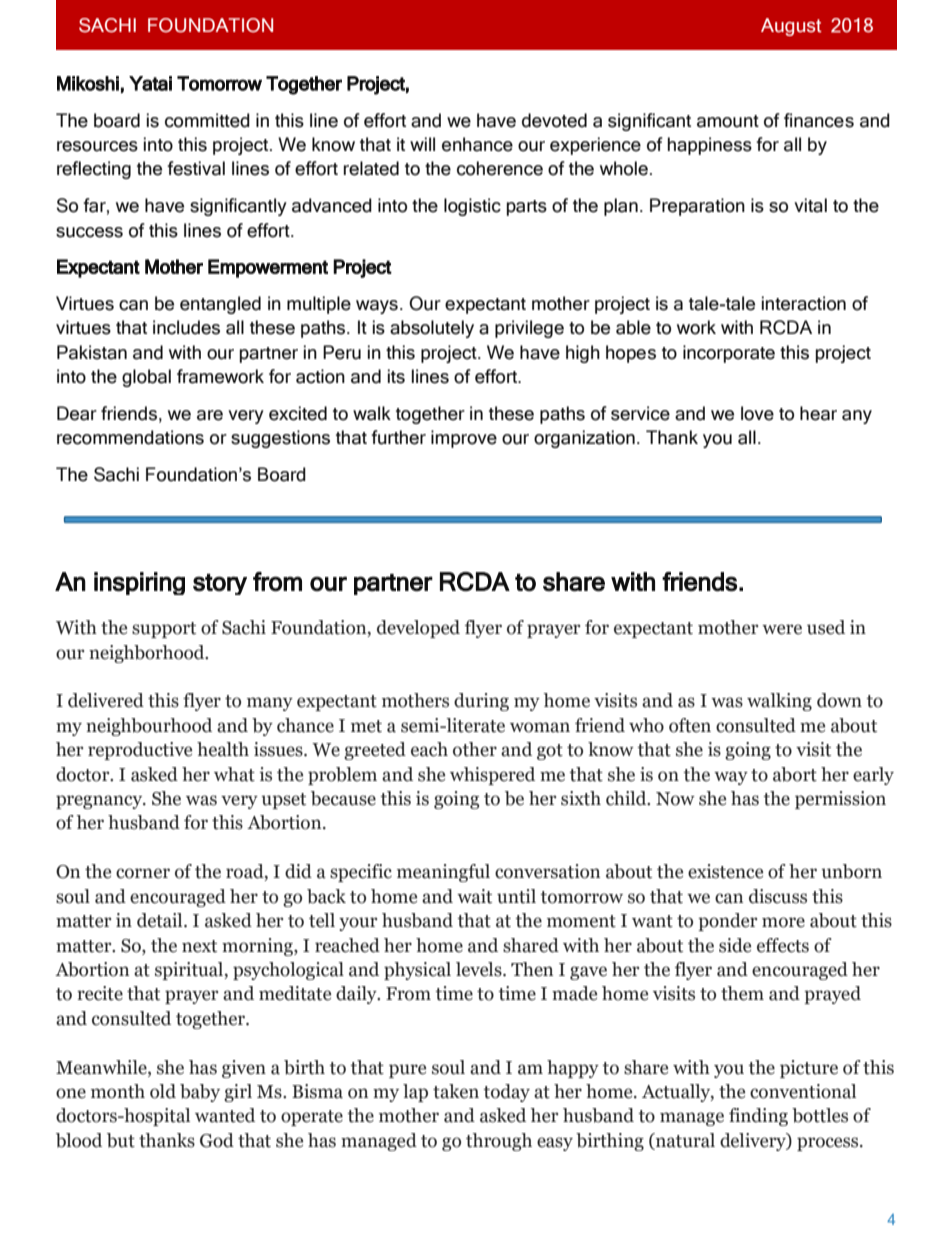 Image resolution: width=952 pixels, height=1233 pixels. What do you see at coordinates (456, 1091) in the screenshot?
I see `taken` at bounding box center [456, 1091].
